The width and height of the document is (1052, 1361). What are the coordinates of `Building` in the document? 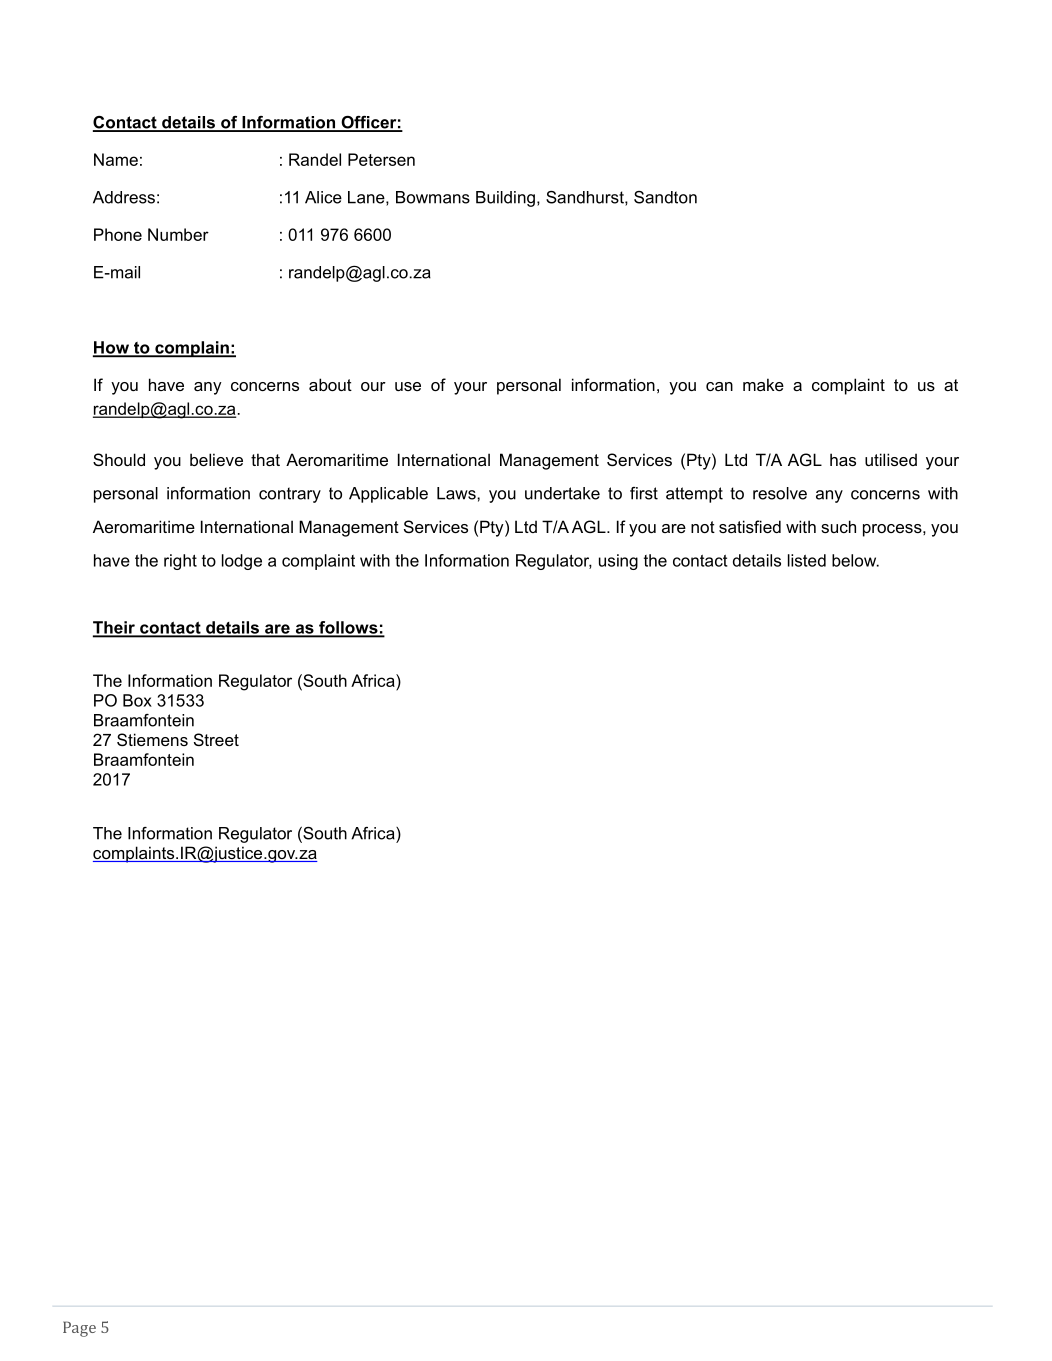 It's located at (505, 199).
